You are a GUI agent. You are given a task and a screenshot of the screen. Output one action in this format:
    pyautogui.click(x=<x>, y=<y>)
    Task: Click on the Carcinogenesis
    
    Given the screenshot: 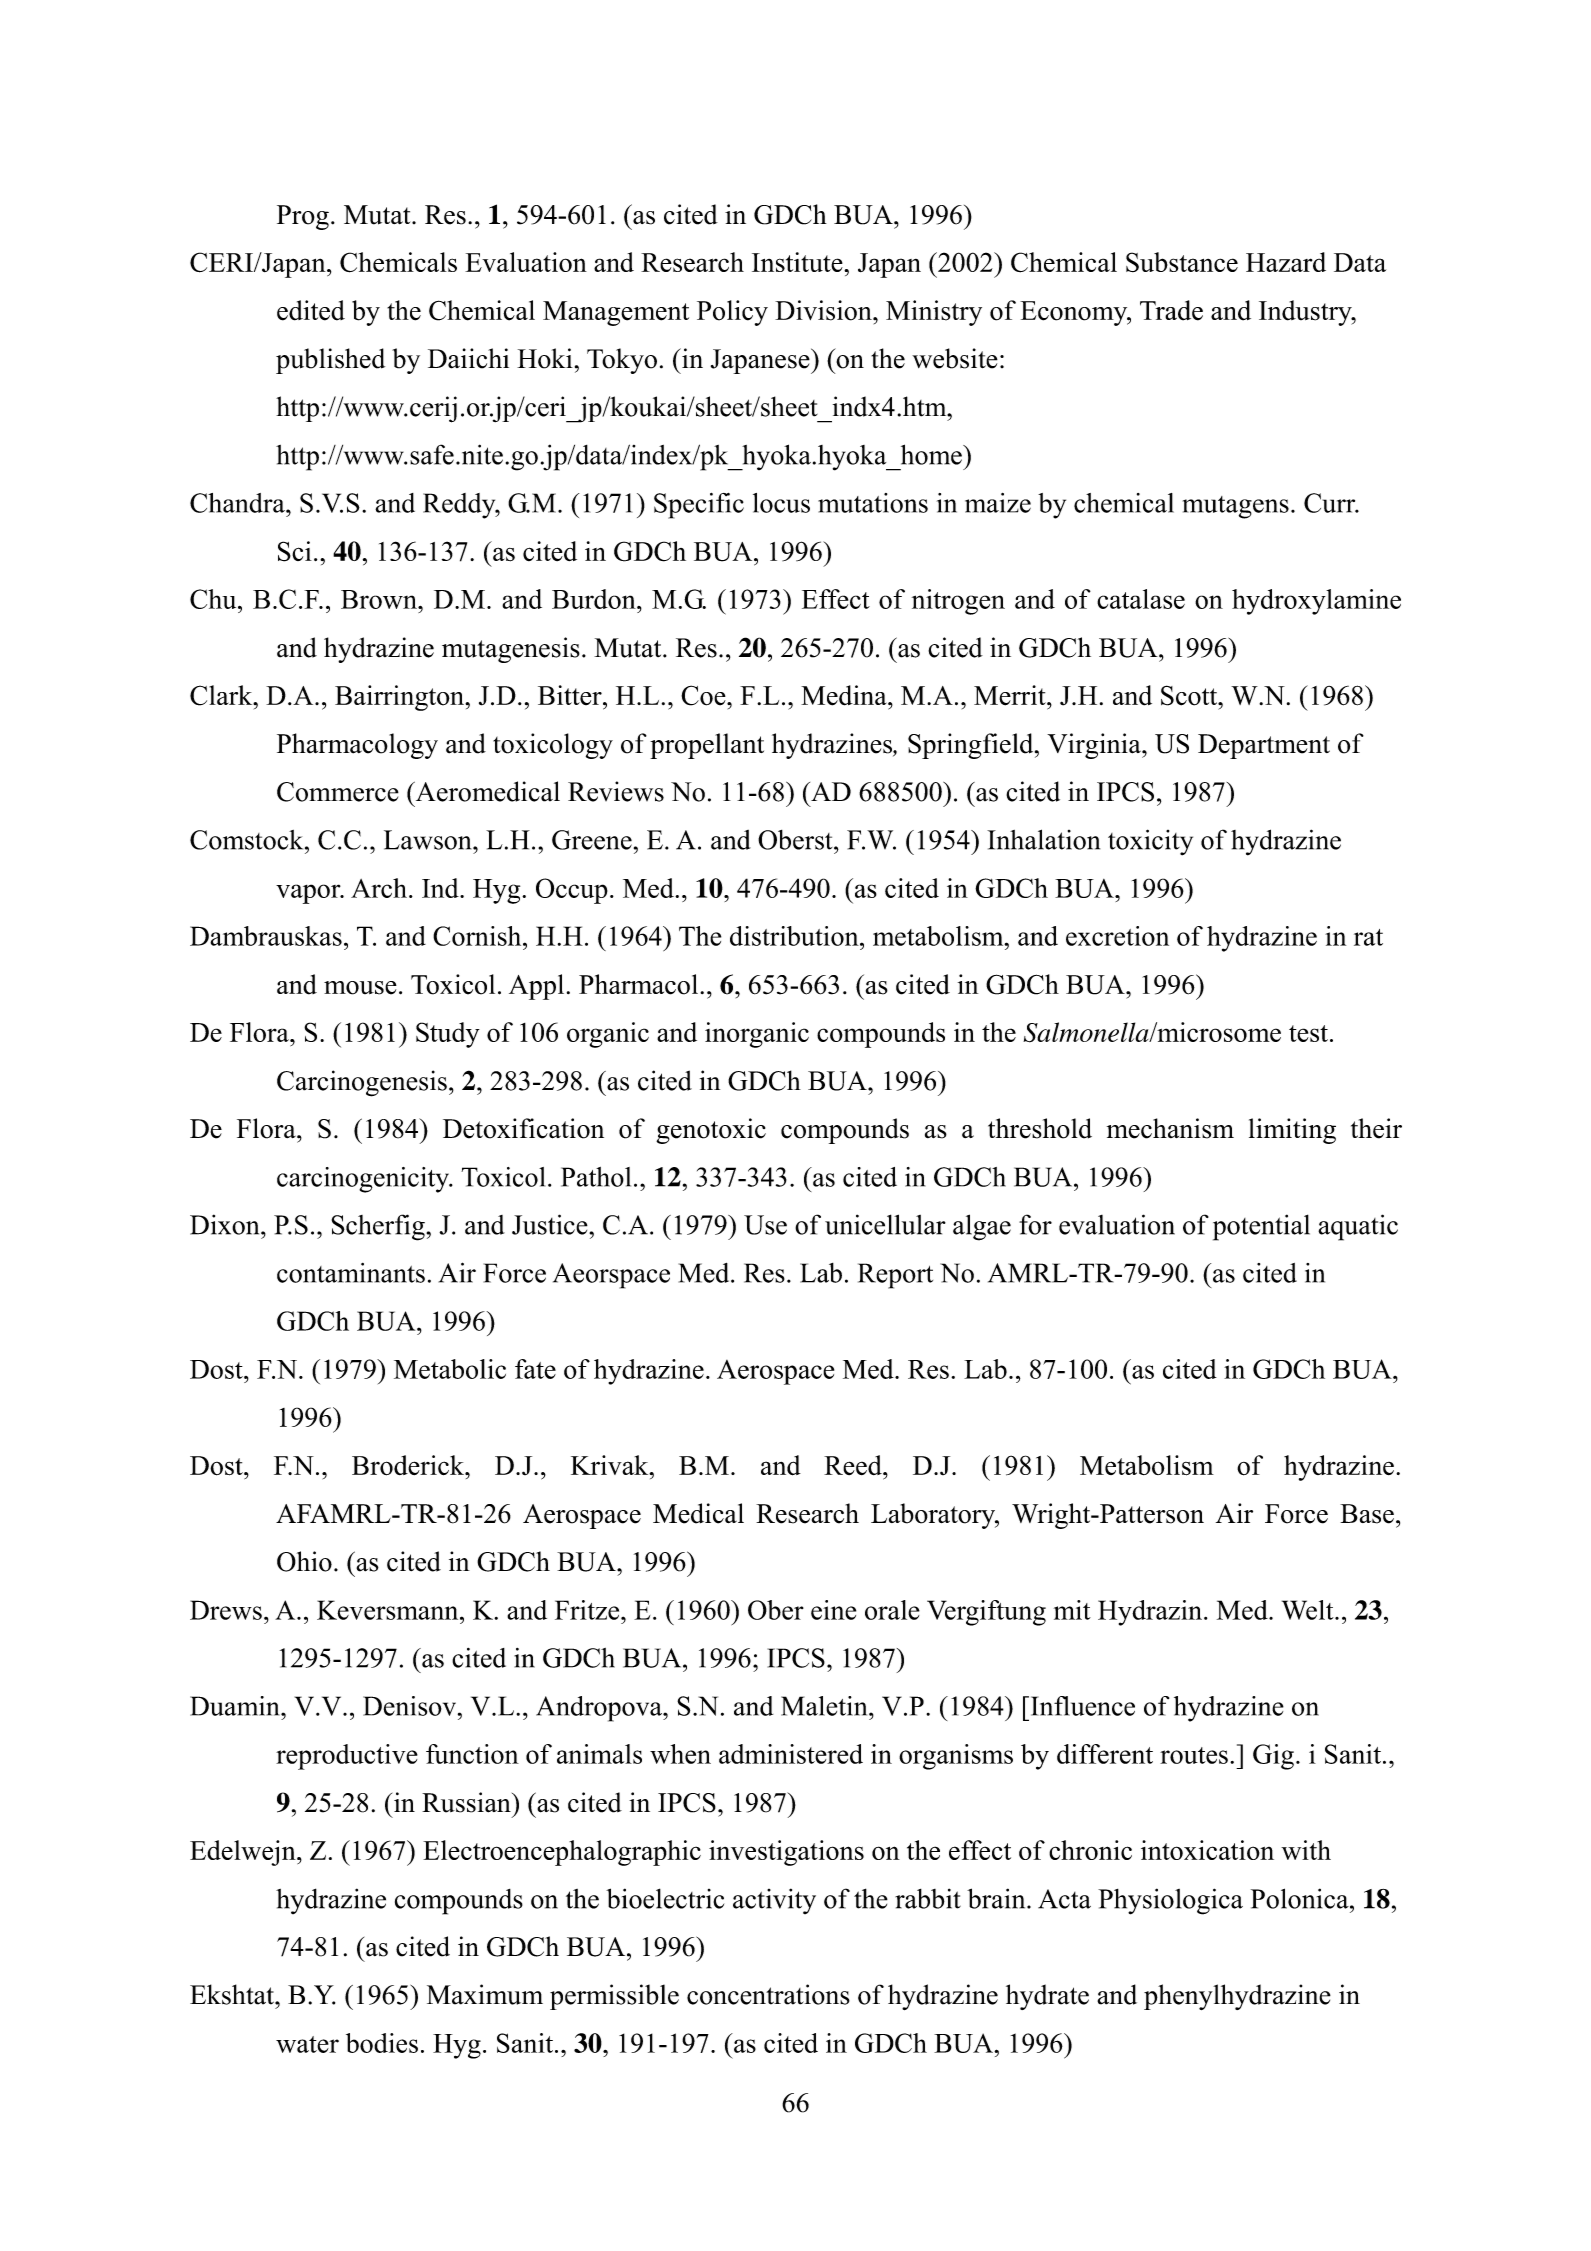 What is the action you would take?
    pyautogui.click(x=362, y=1083)
